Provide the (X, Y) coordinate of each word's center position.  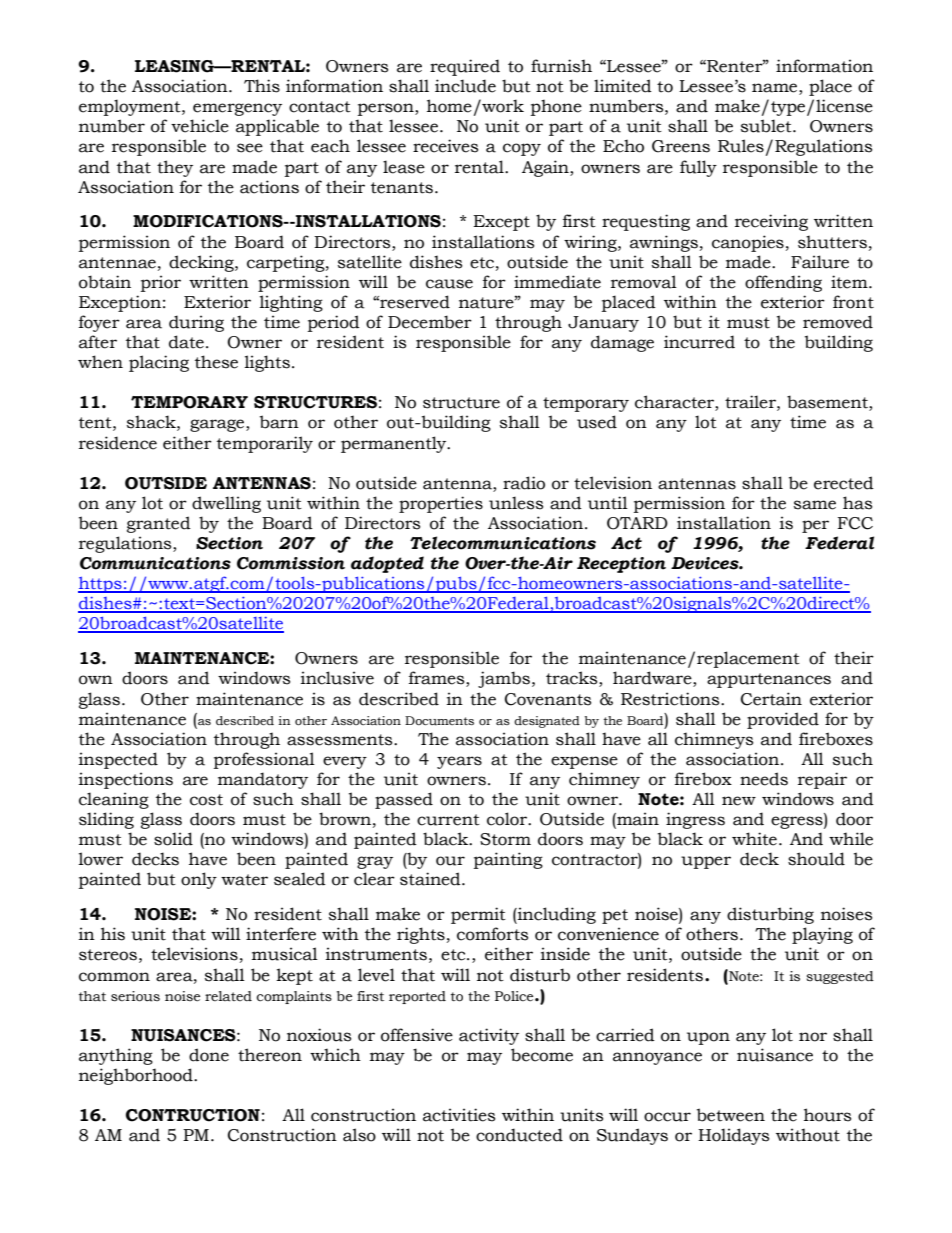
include (465, 86)
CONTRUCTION (193, 1115)
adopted (387, 564)
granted (159, 524)
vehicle (200, 126)
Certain (771, 699)
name (776, 89)
